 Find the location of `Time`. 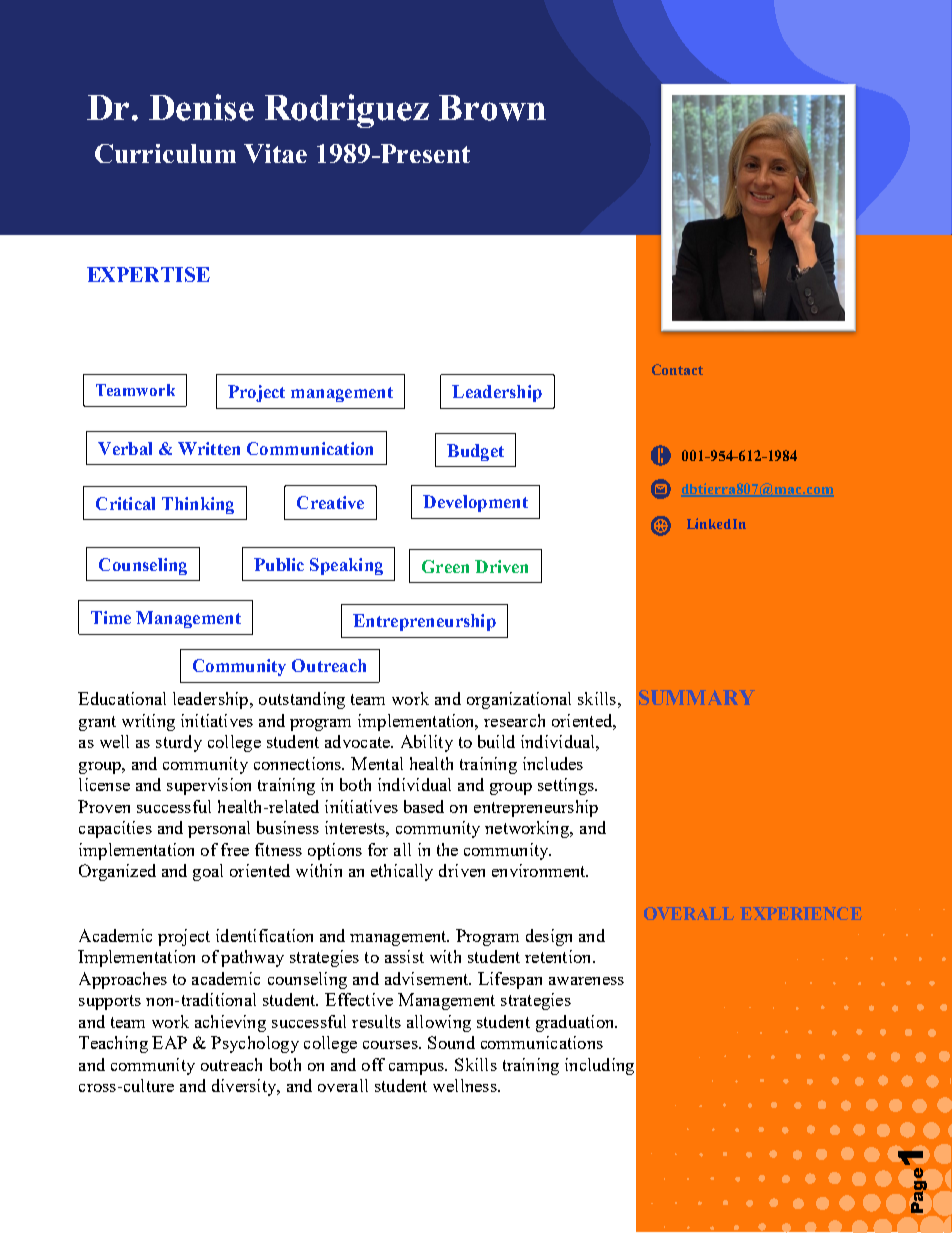

Time is located at coordinates (111, 617).
